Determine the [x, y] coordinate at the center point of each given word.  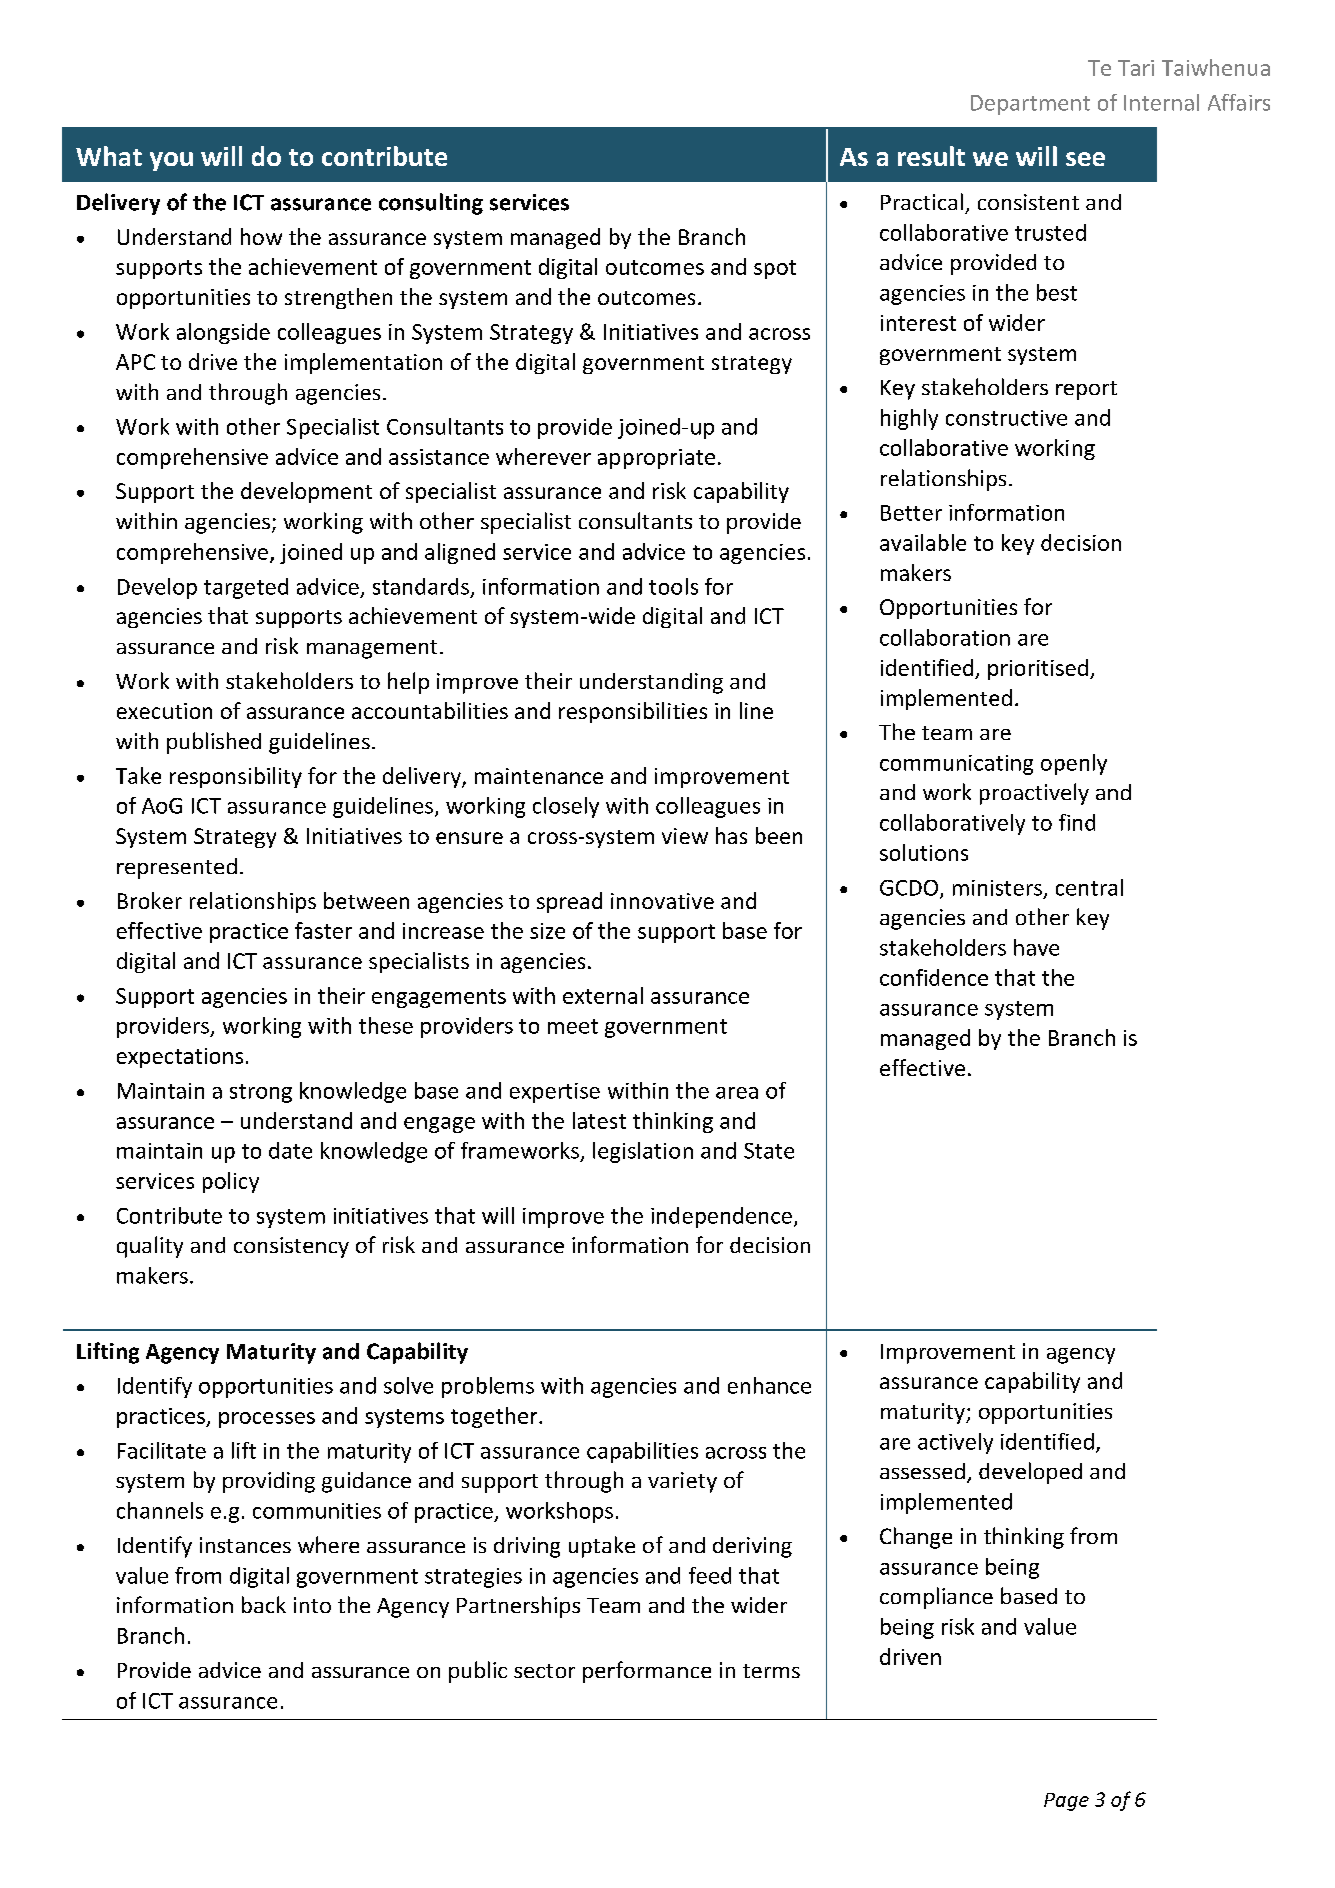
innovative [662, 901]
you [171, 161]
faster [323, 930]
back [264, 1604]
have [1036, 947]
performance [647, 1672]
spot [775, 269]
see [1085, 159]
